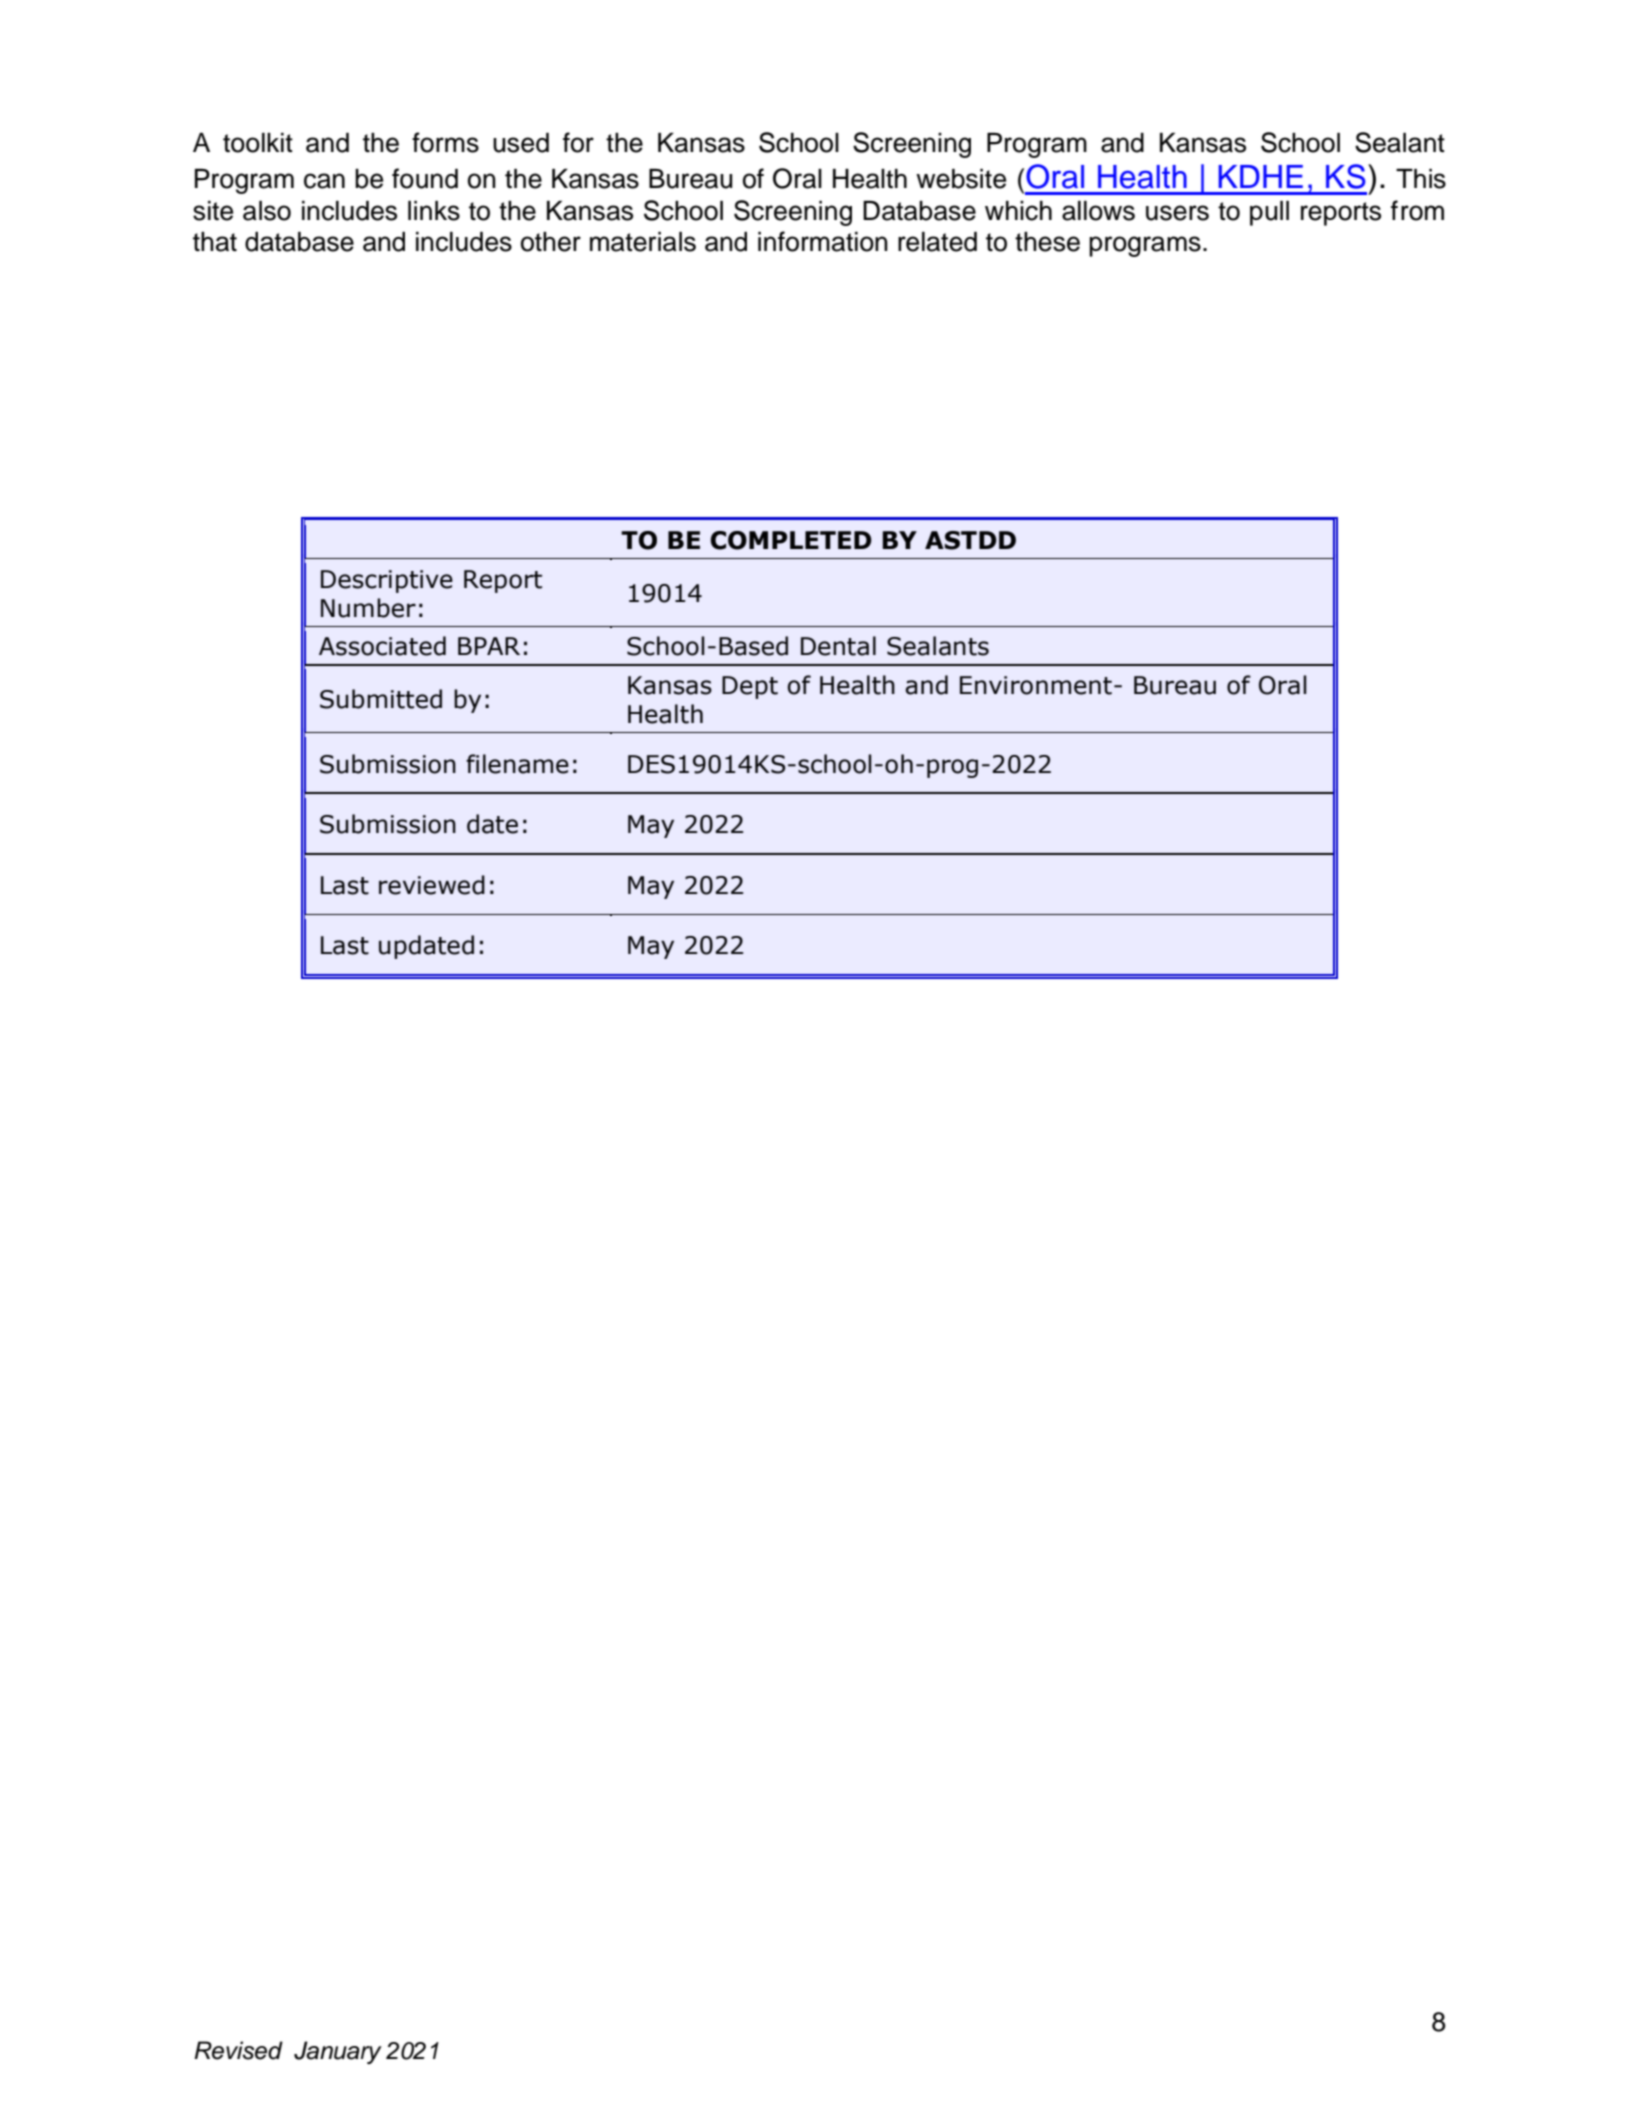 This screenshot has height=2122, width=1639. Describe the element at coordinates (838, 646) in the screenshot. I see `Dental` at that location.
